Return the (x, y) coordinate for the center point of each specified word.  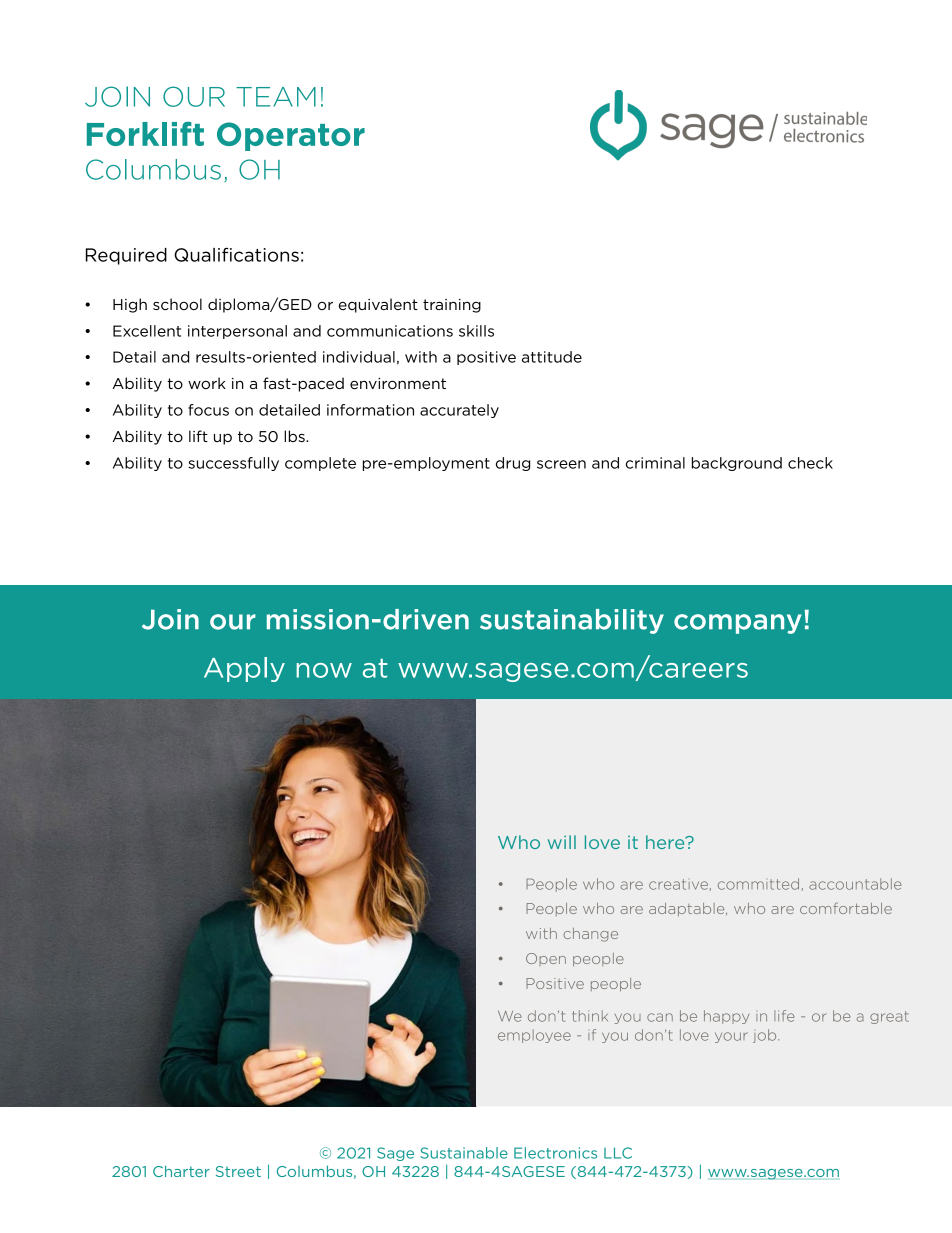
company (737, 624)
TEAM (276, 97)
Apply (244, 669)
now (324, 670)
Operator (291, 136)
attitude (552, 357)
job (766, 1036)
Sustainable (464, 1153)
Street (238, 1171)
